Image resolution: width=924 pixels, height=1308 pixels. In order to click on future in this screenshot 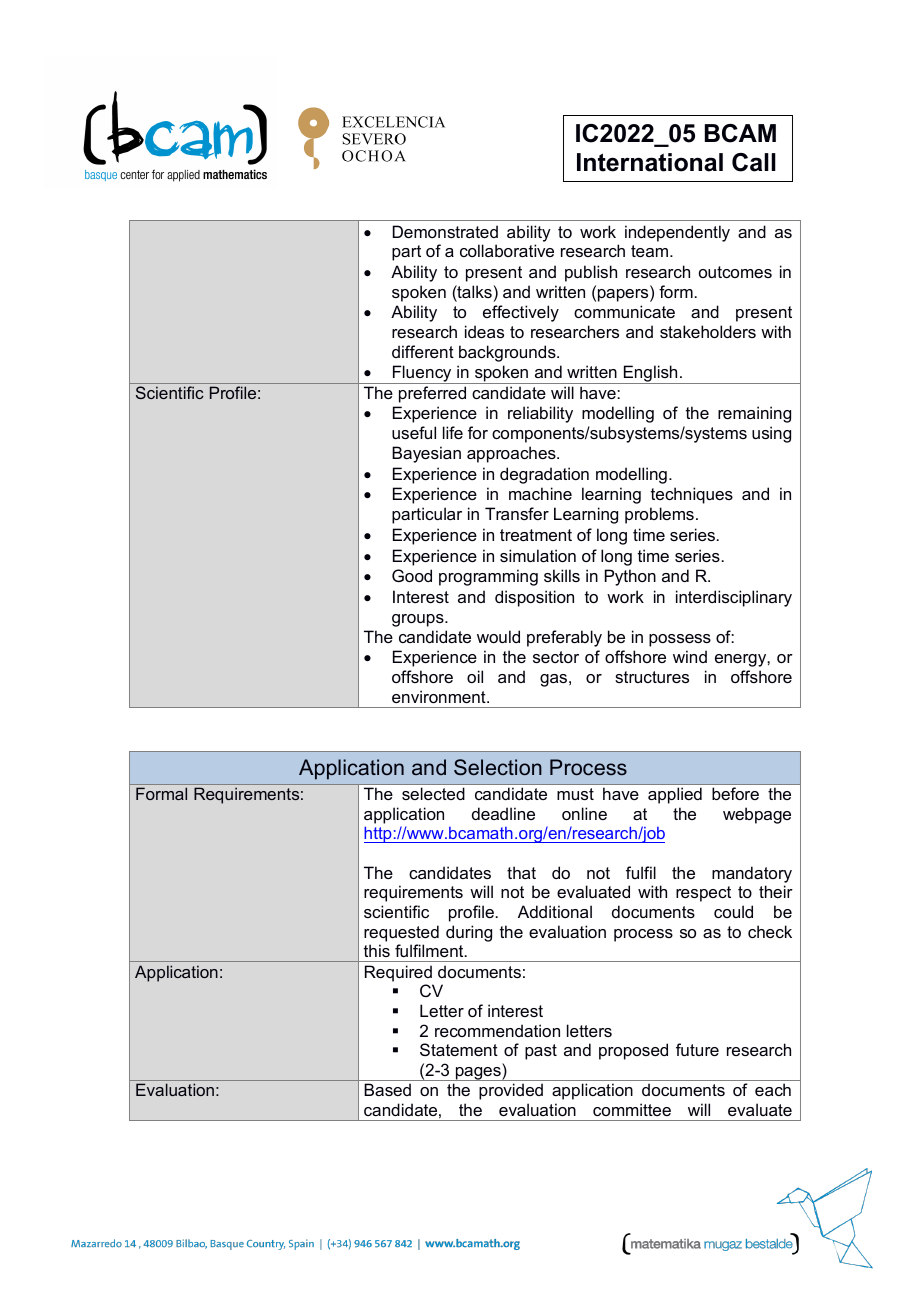, I will do `click(697, 1049)`.
